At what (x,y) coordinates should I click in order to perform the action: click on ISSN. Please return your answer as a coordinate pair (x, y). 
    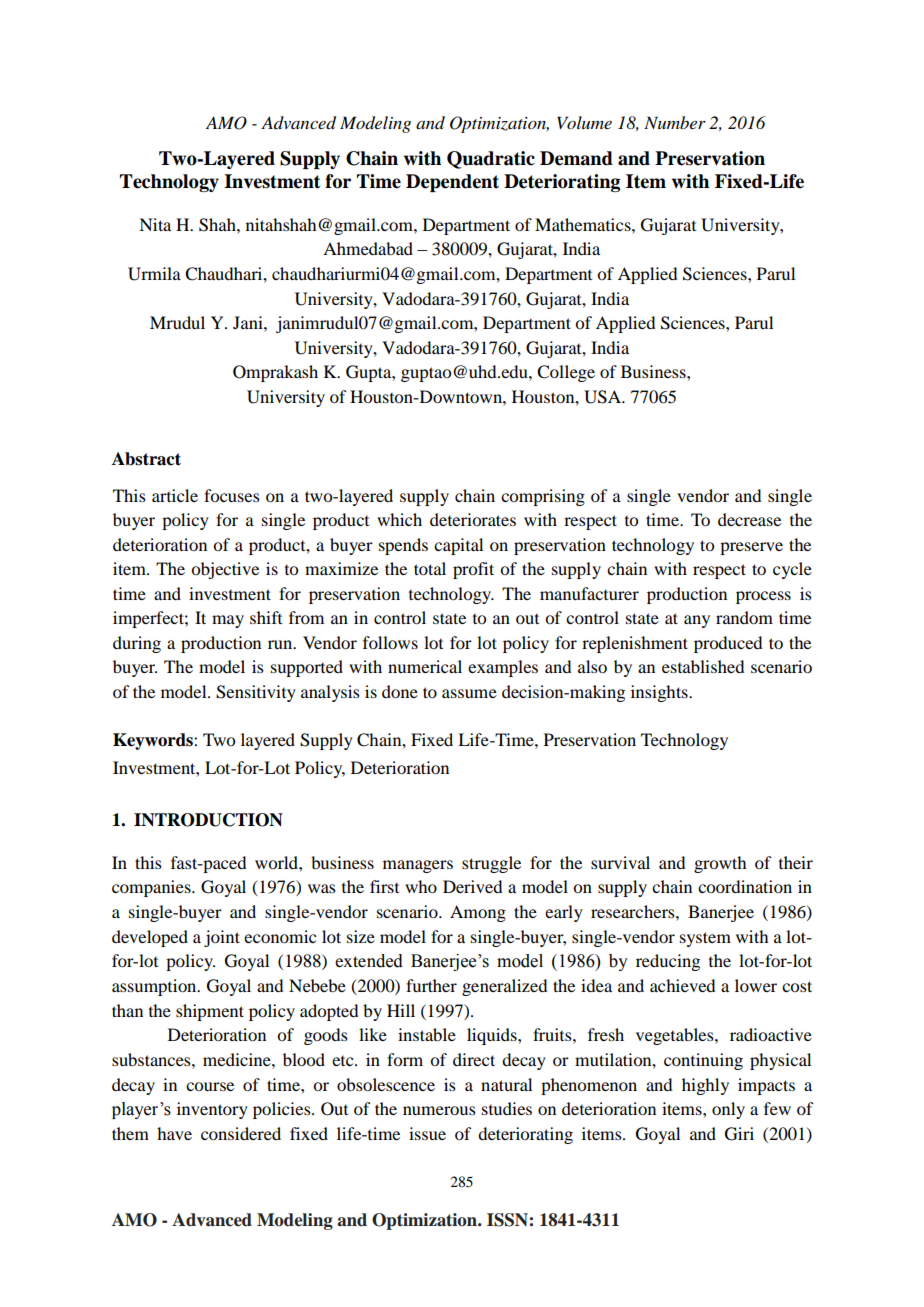
    Looking at the image, I should click on (507, 1220).
